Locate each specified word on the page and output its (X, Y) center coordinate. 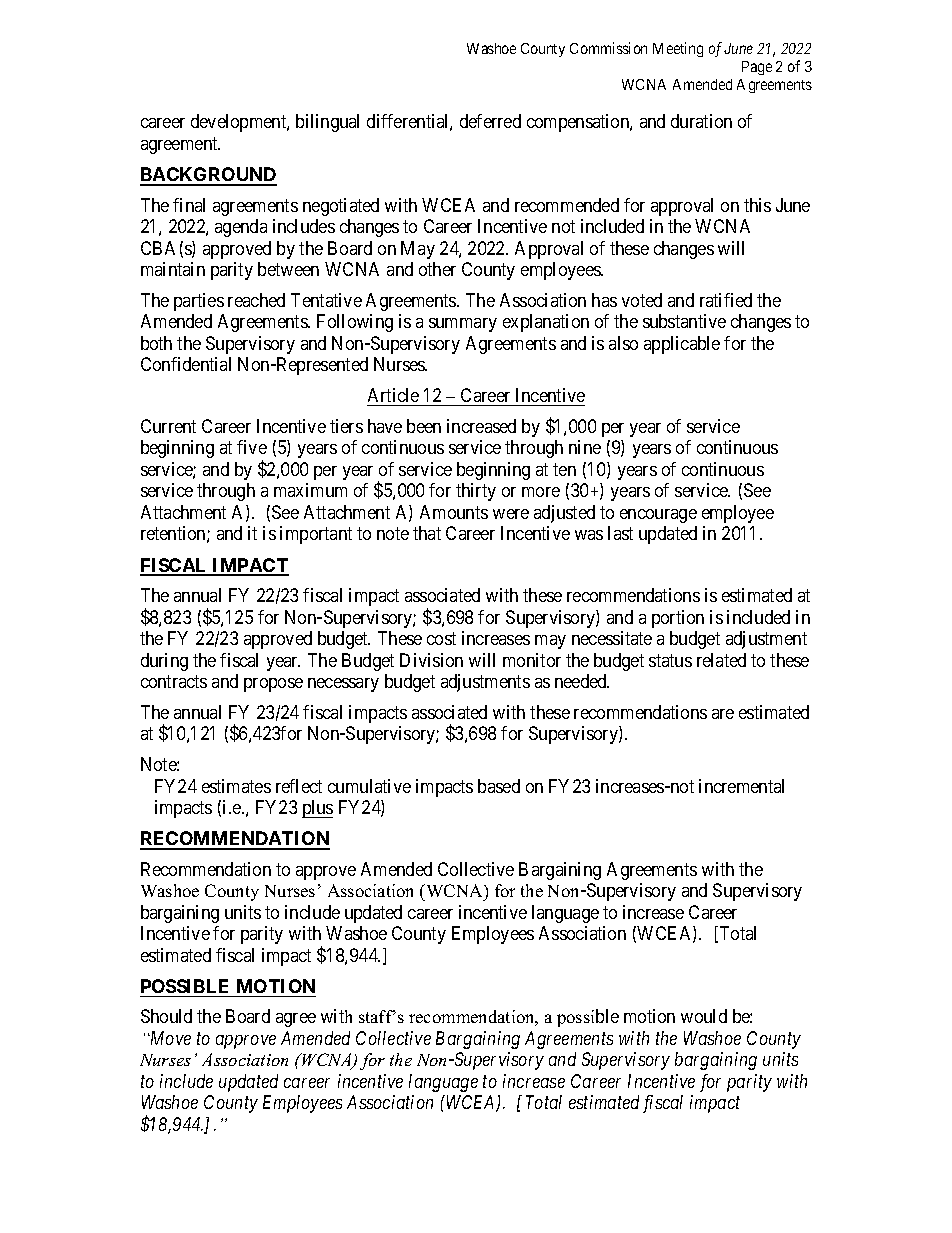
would (704, 1016)
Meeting (678, 49)
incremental (741, 786)
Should (166, 1016)
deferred (490, 121)
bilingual (327, 123)
